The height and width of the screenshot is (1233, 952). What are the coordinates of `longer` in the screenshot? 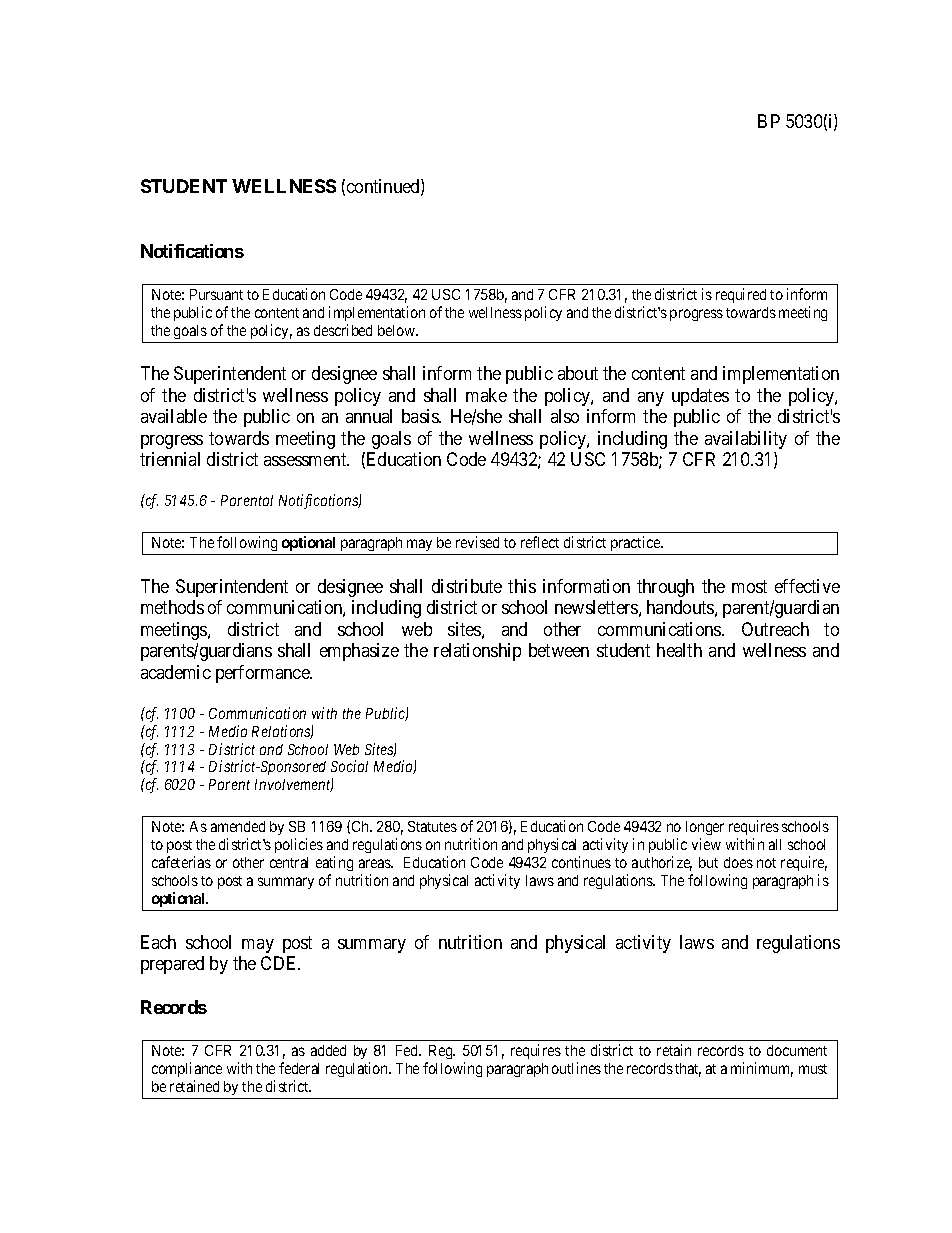 It's located at (705, 830).
